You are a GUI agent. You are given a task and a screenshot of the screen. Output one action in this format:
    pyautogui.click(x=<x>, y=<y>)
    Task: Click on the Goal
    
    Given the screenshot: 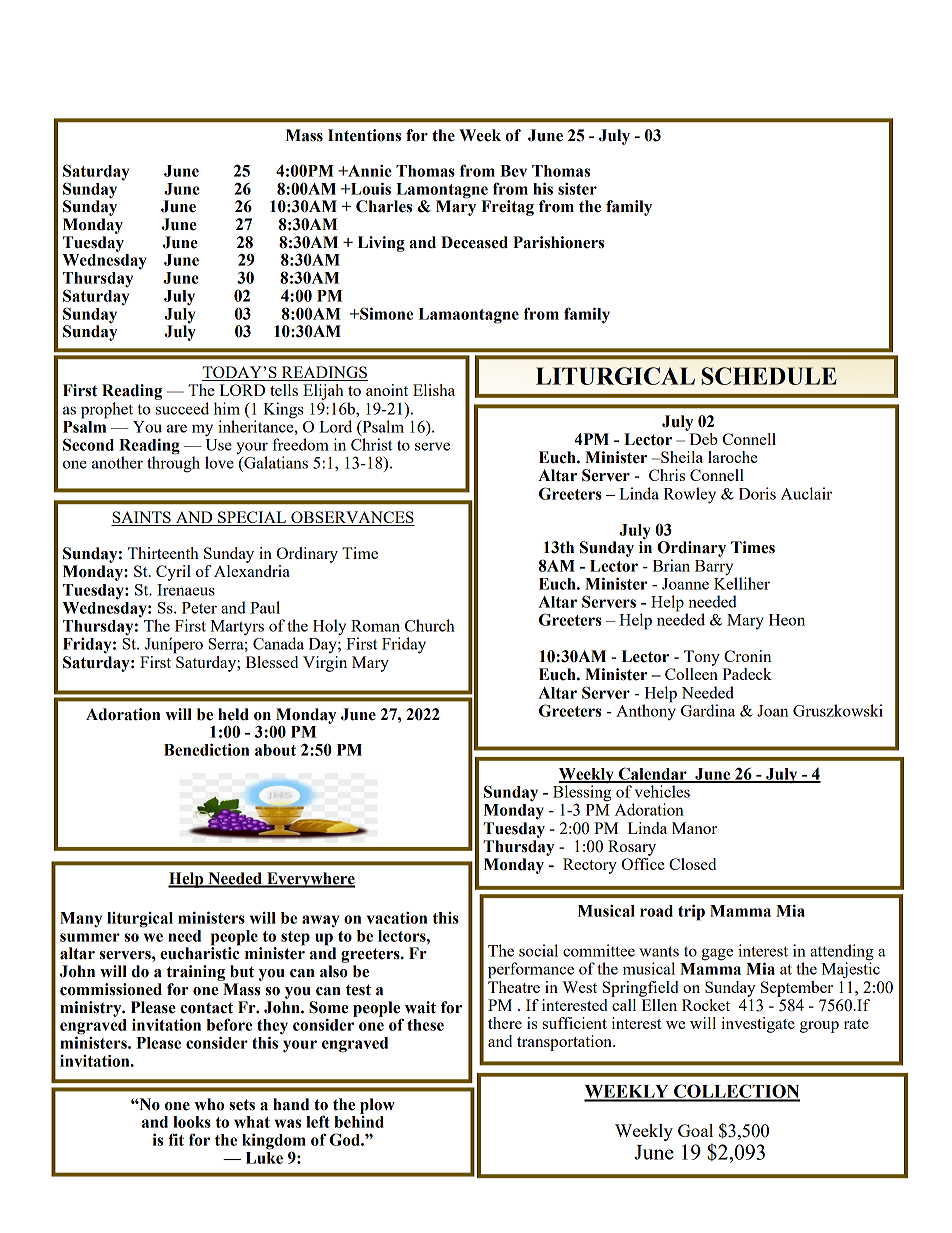 What is the action you would take?
    pyautogui.click(x=695, y=1130)
